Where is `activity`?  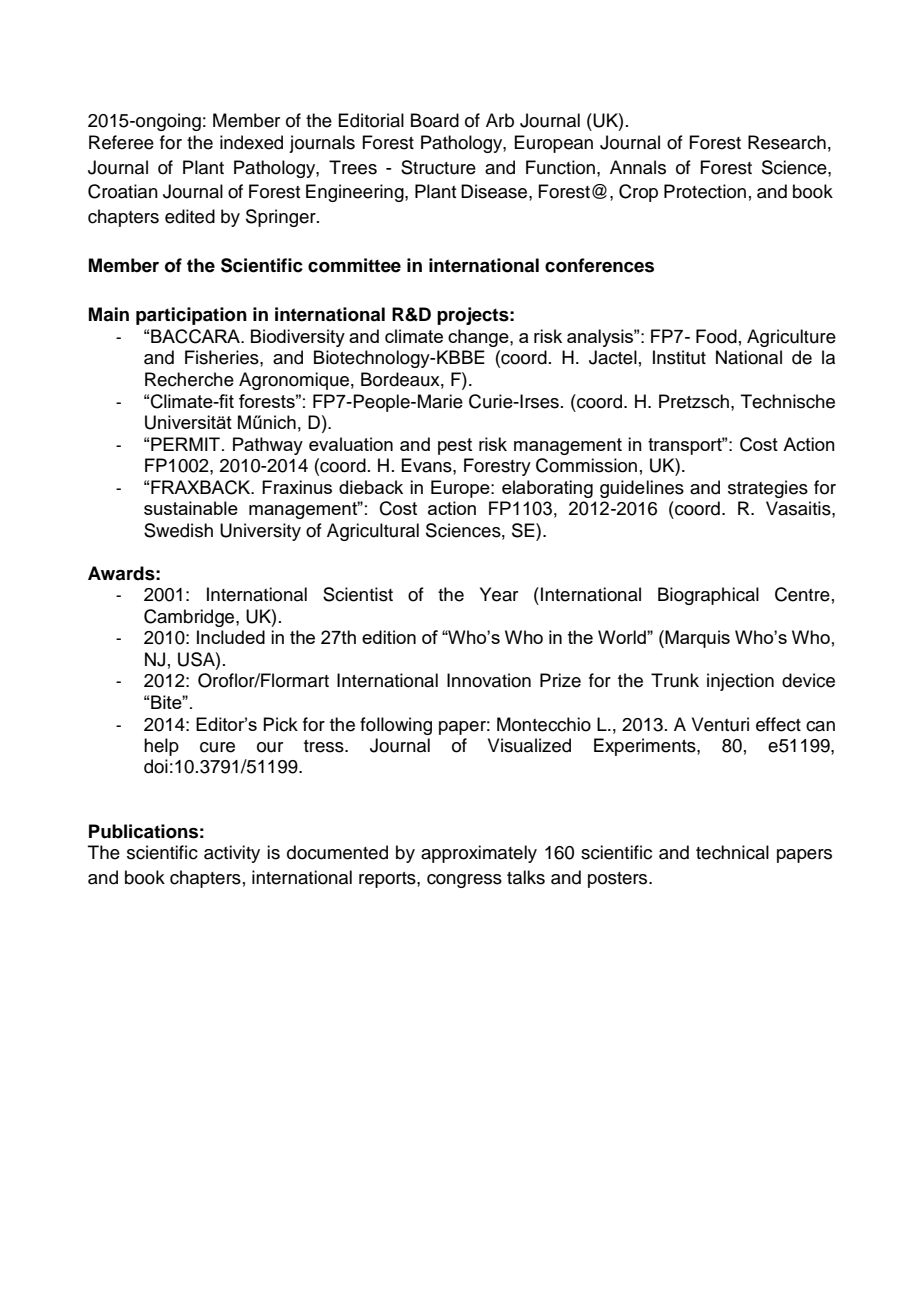
activity is located at coordinates (232, 854).
